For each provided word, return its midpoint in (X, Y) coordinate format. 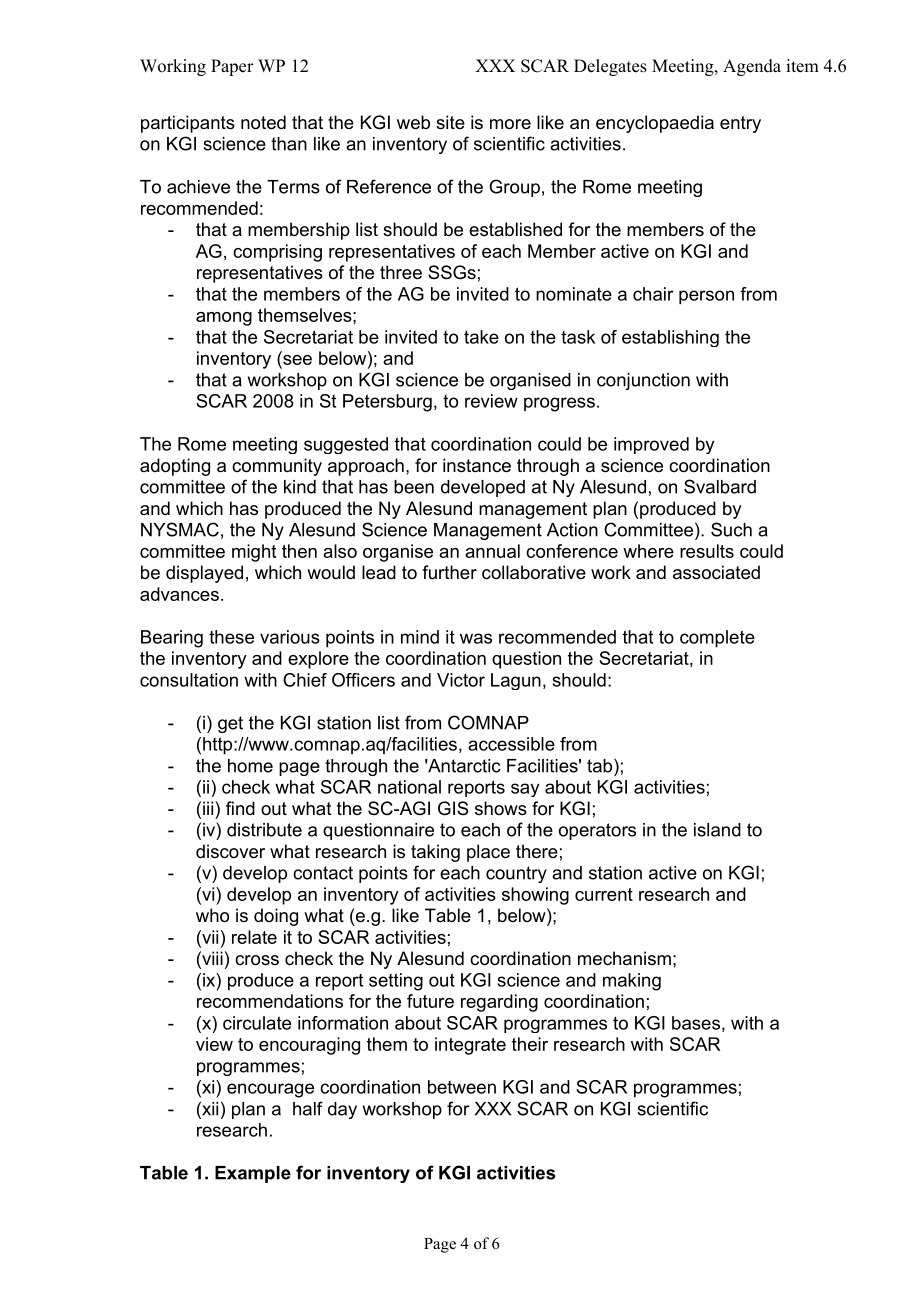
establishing (670, 338)
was (476, 638)
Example (253, 1174)
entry (740, 124)
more (510, 124)
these (231, 637)
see (296, 358)
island (717, 830)
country (516, 874)
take (481, 337)
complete (717, 639)
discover (230, 851)
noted (263, 122)
